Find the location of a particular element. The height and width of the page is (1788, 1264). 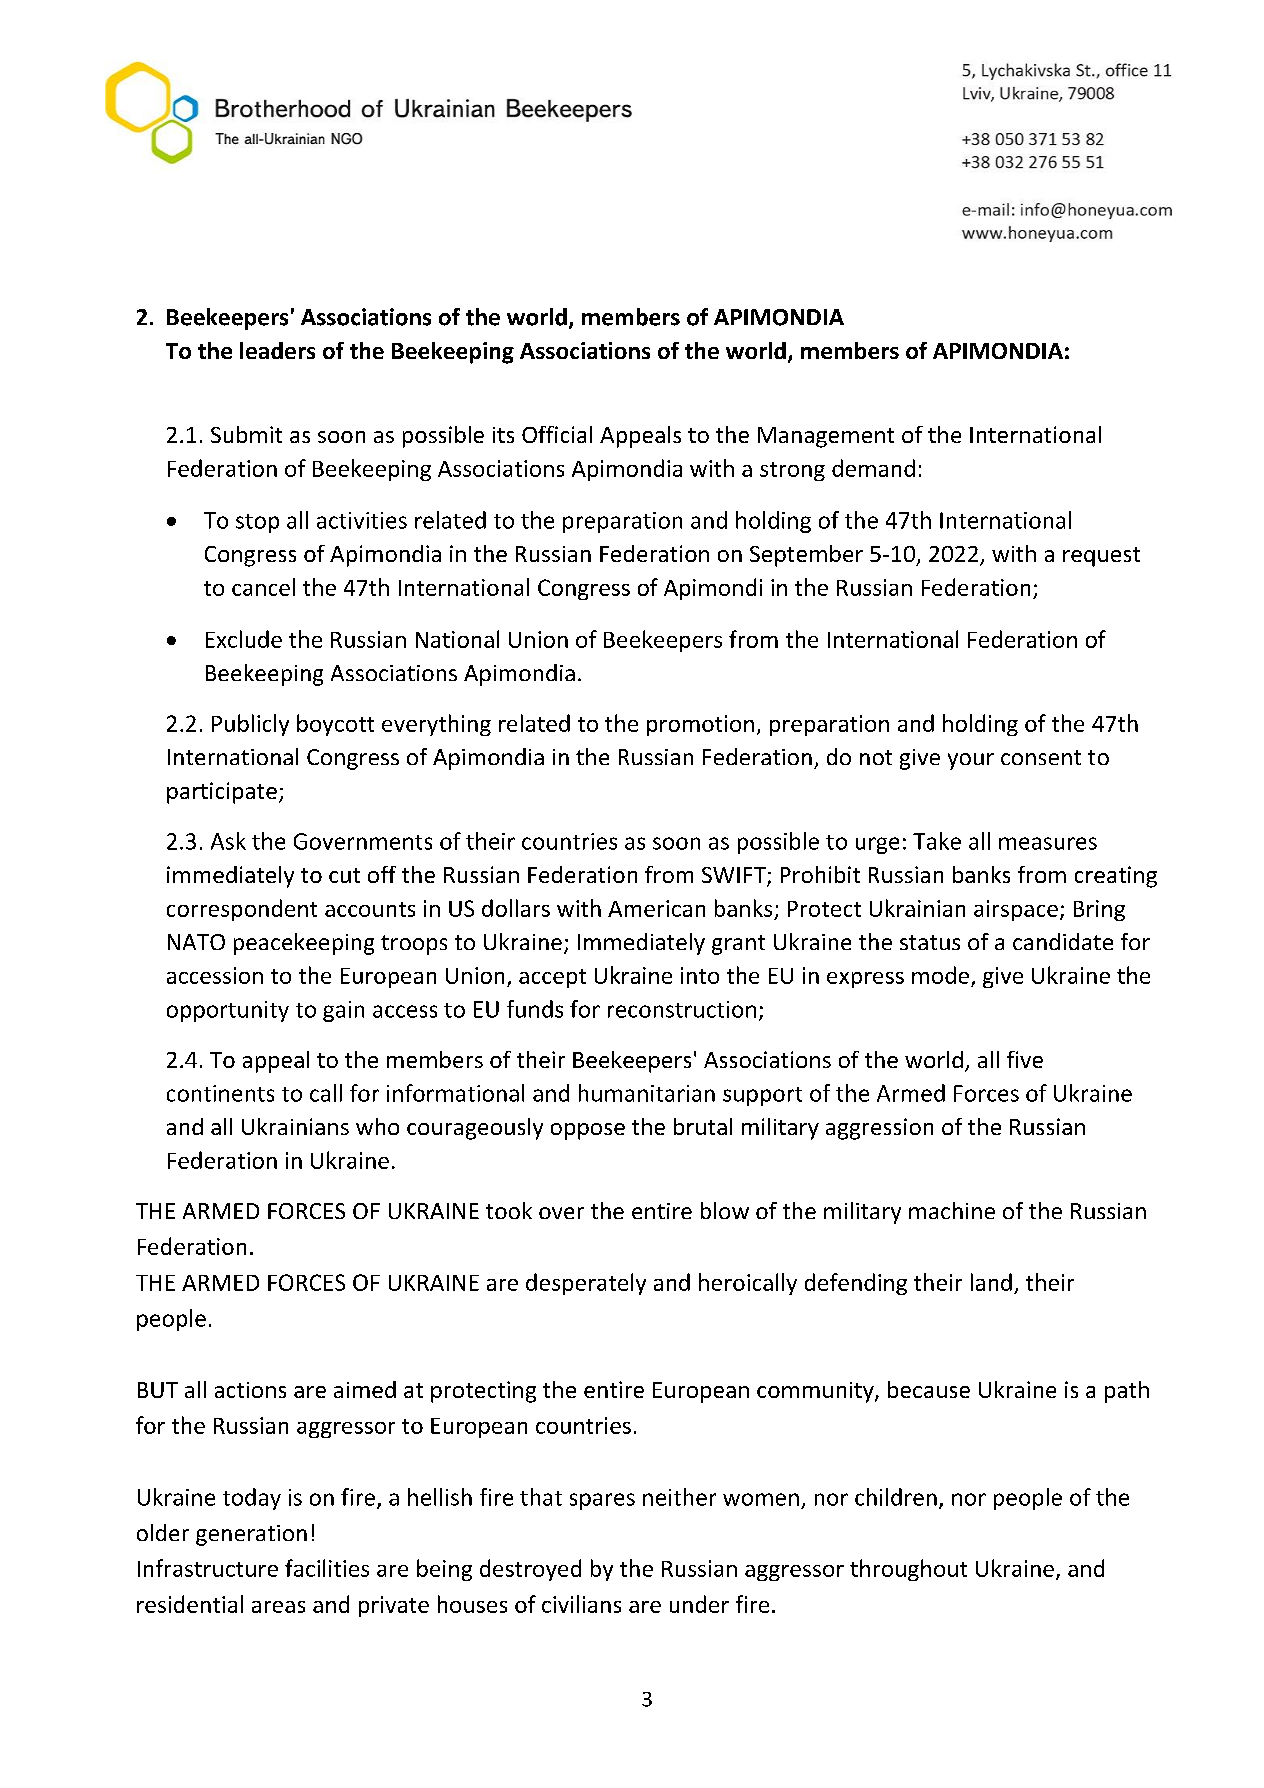

Official is located at coordinates (557, 434).
